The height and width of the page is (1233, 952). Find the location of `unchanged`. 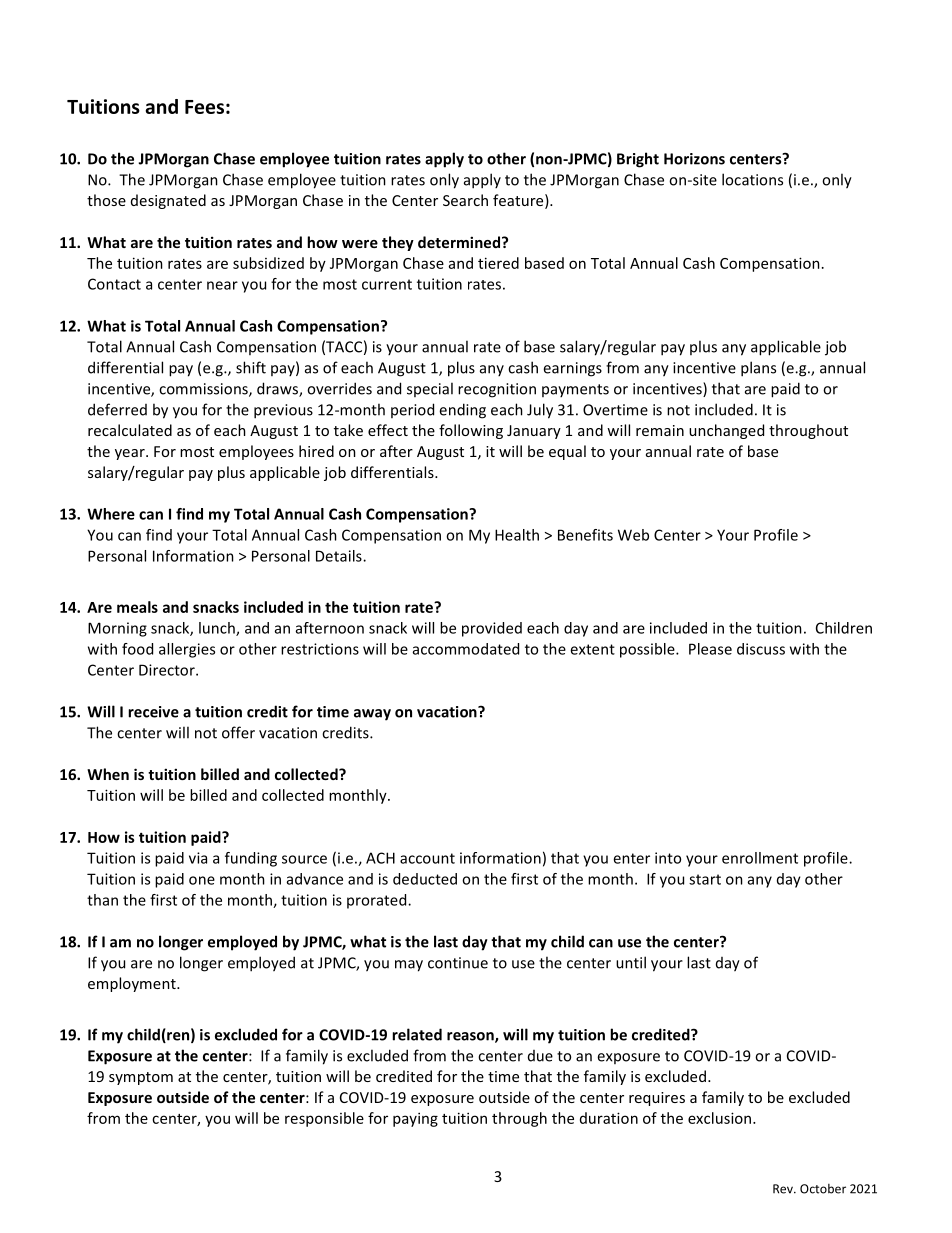

unchanged is located at coordinates (726, 431).
